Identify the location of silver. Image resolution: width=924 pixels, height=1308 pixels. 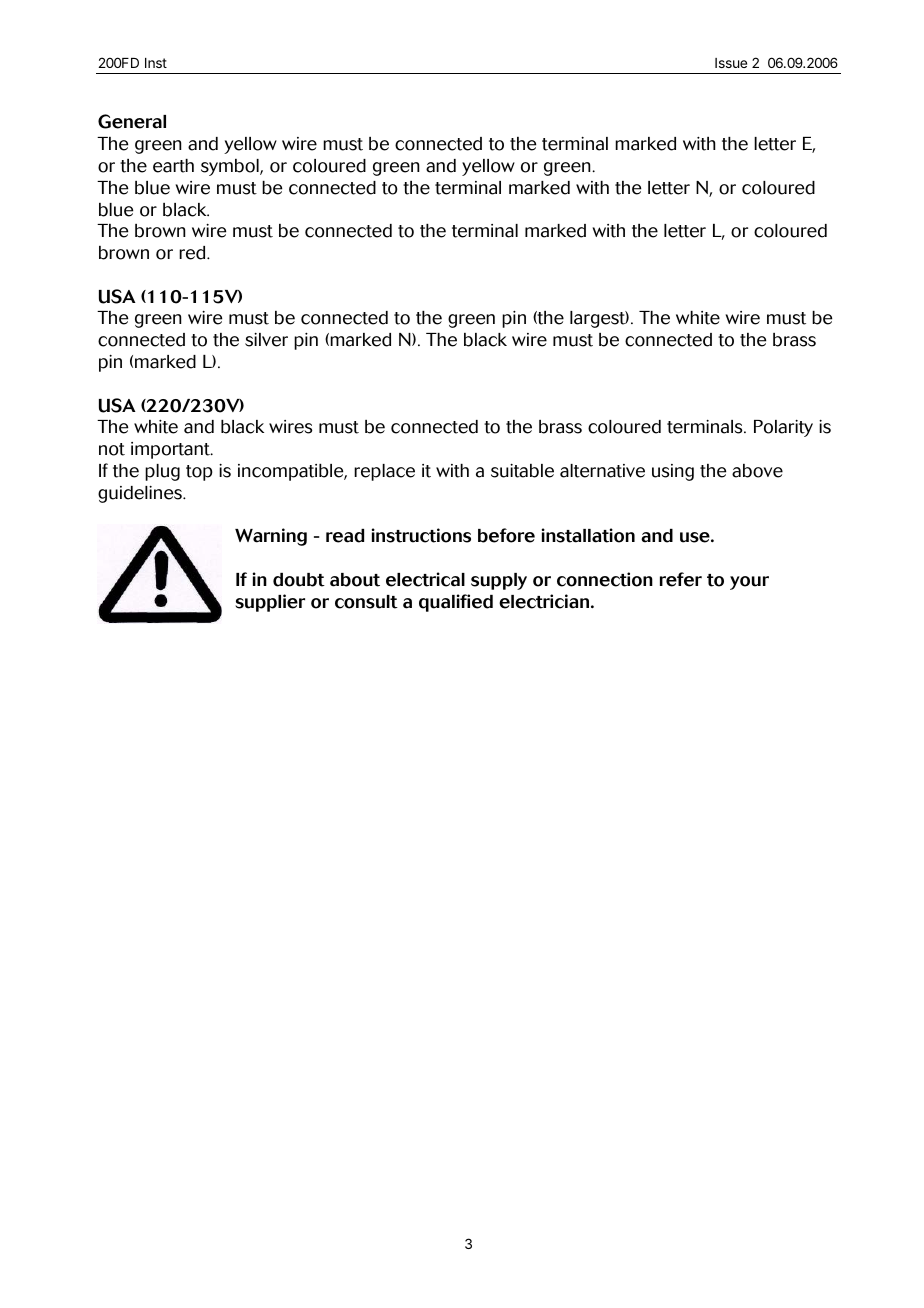
(266, 340).
